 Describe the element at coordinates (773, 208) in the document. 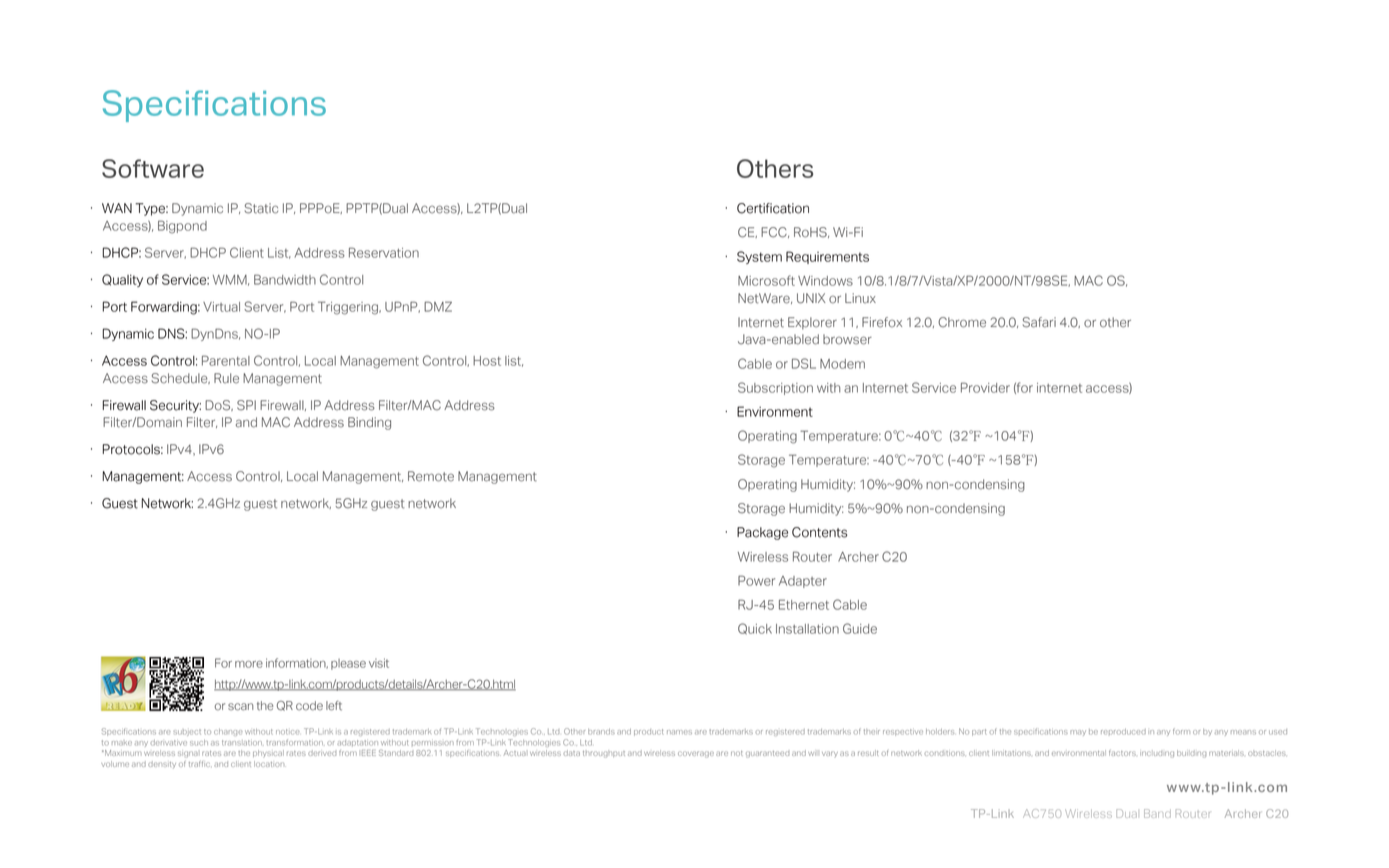

I see `Certification` at that location.
